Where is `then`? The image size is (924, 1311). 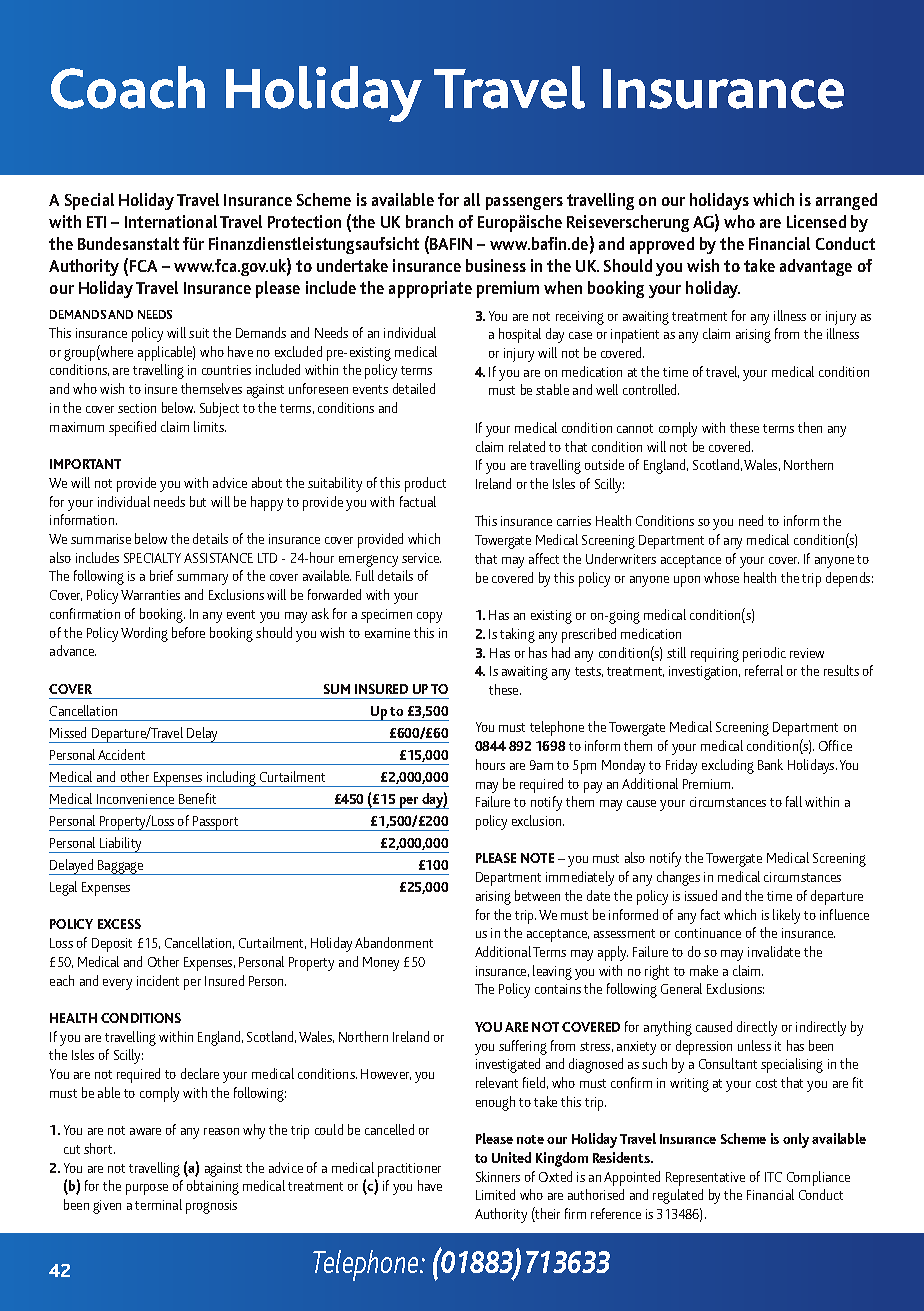
then is located at coordinates (810, 427).
